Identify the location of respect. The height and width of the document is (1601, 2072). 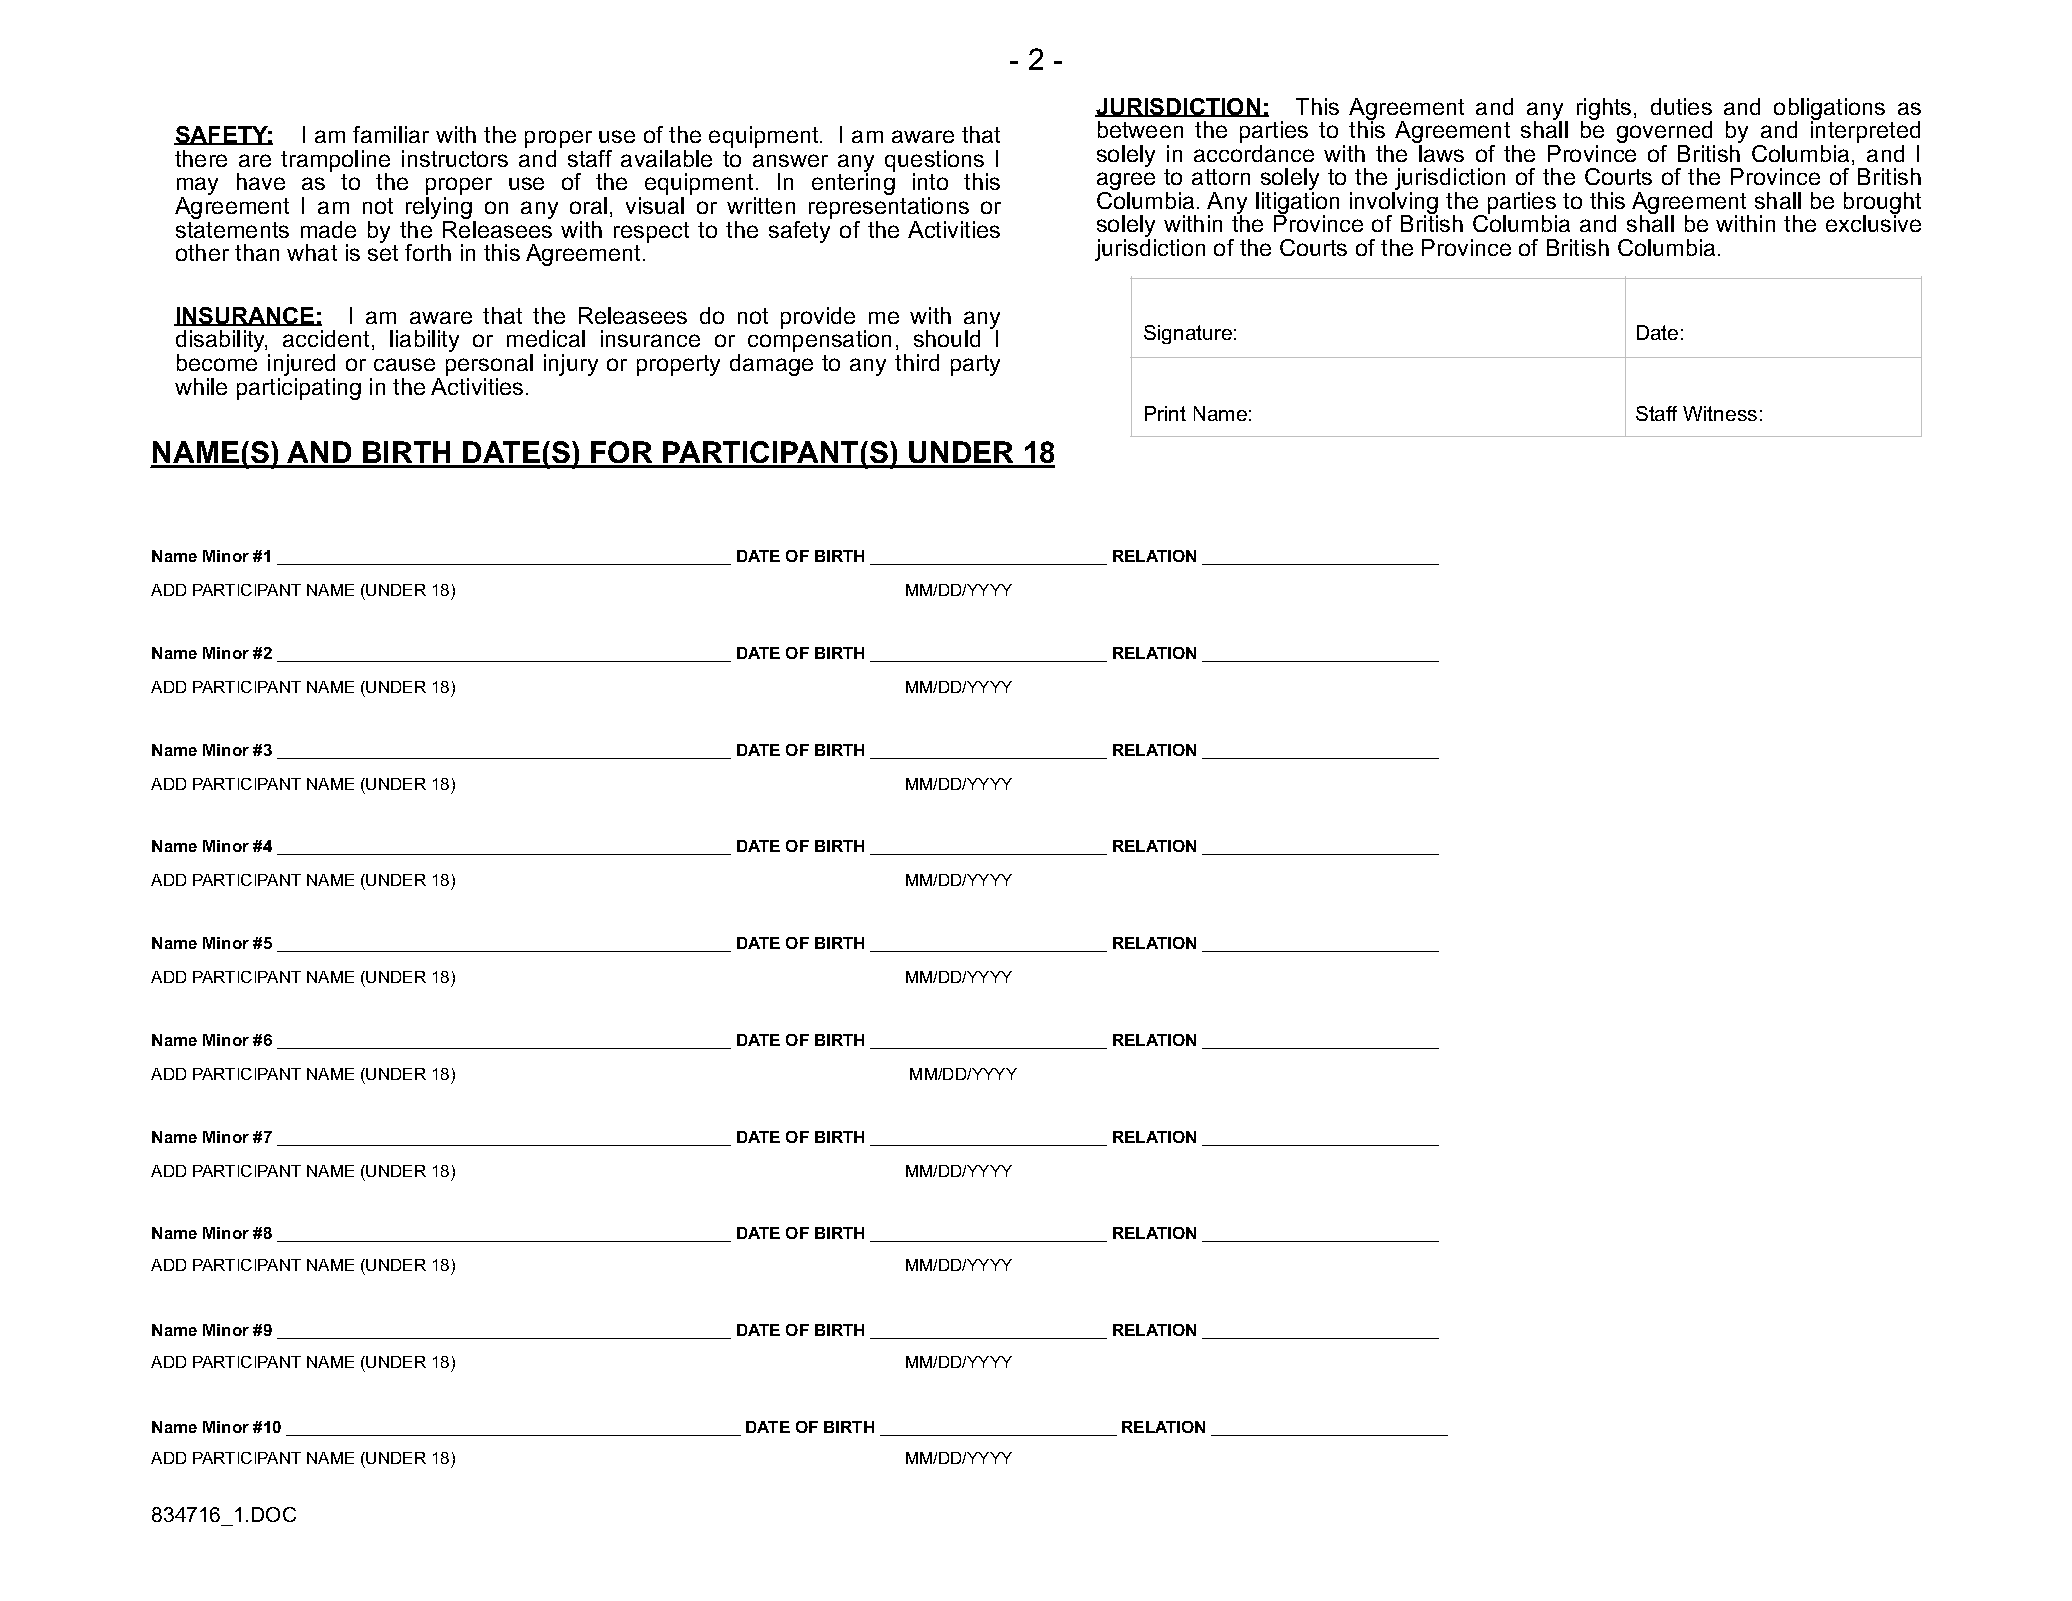
(651, 232).
